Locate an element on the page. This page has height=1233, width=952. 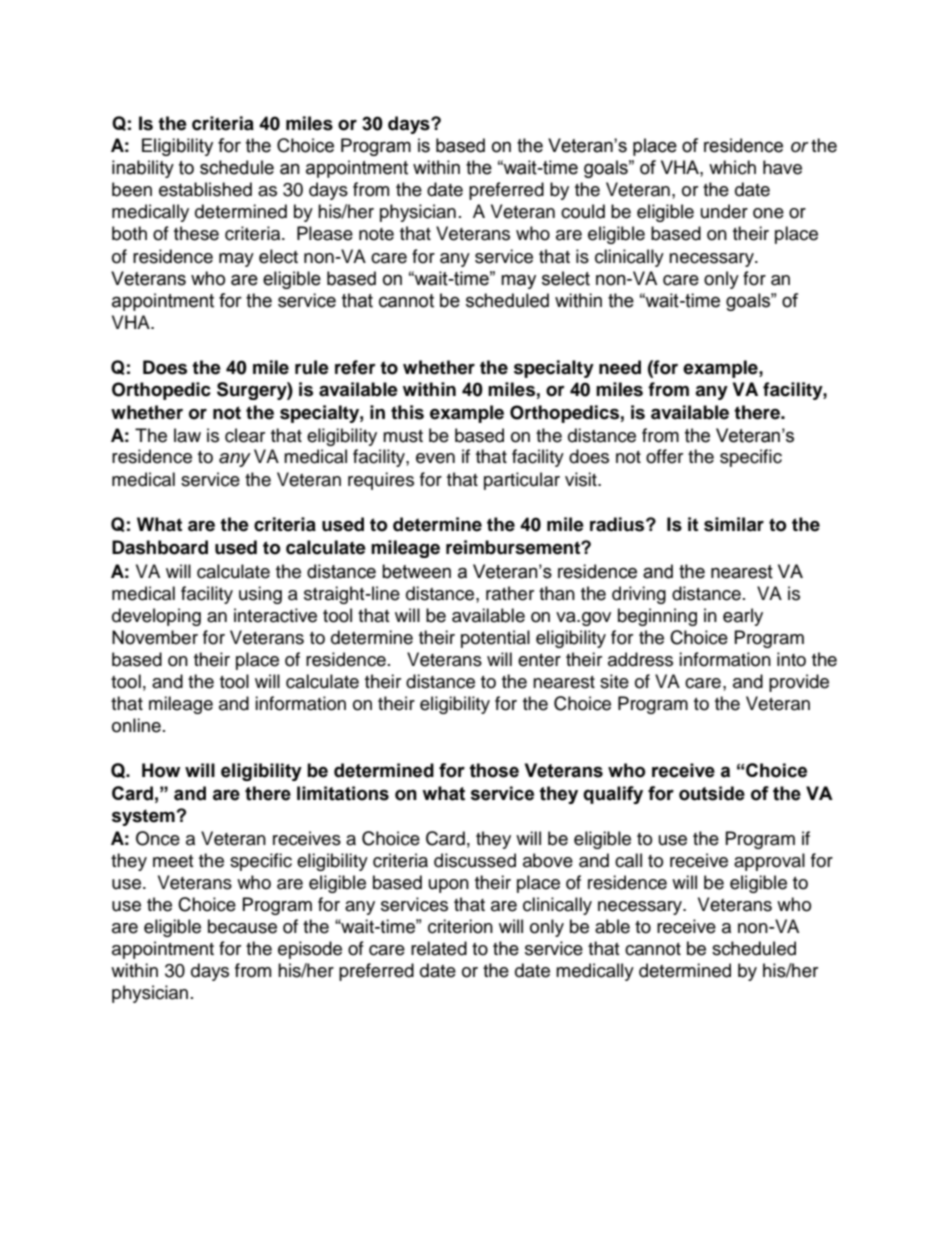
even is located at coordinates (435, 458).
